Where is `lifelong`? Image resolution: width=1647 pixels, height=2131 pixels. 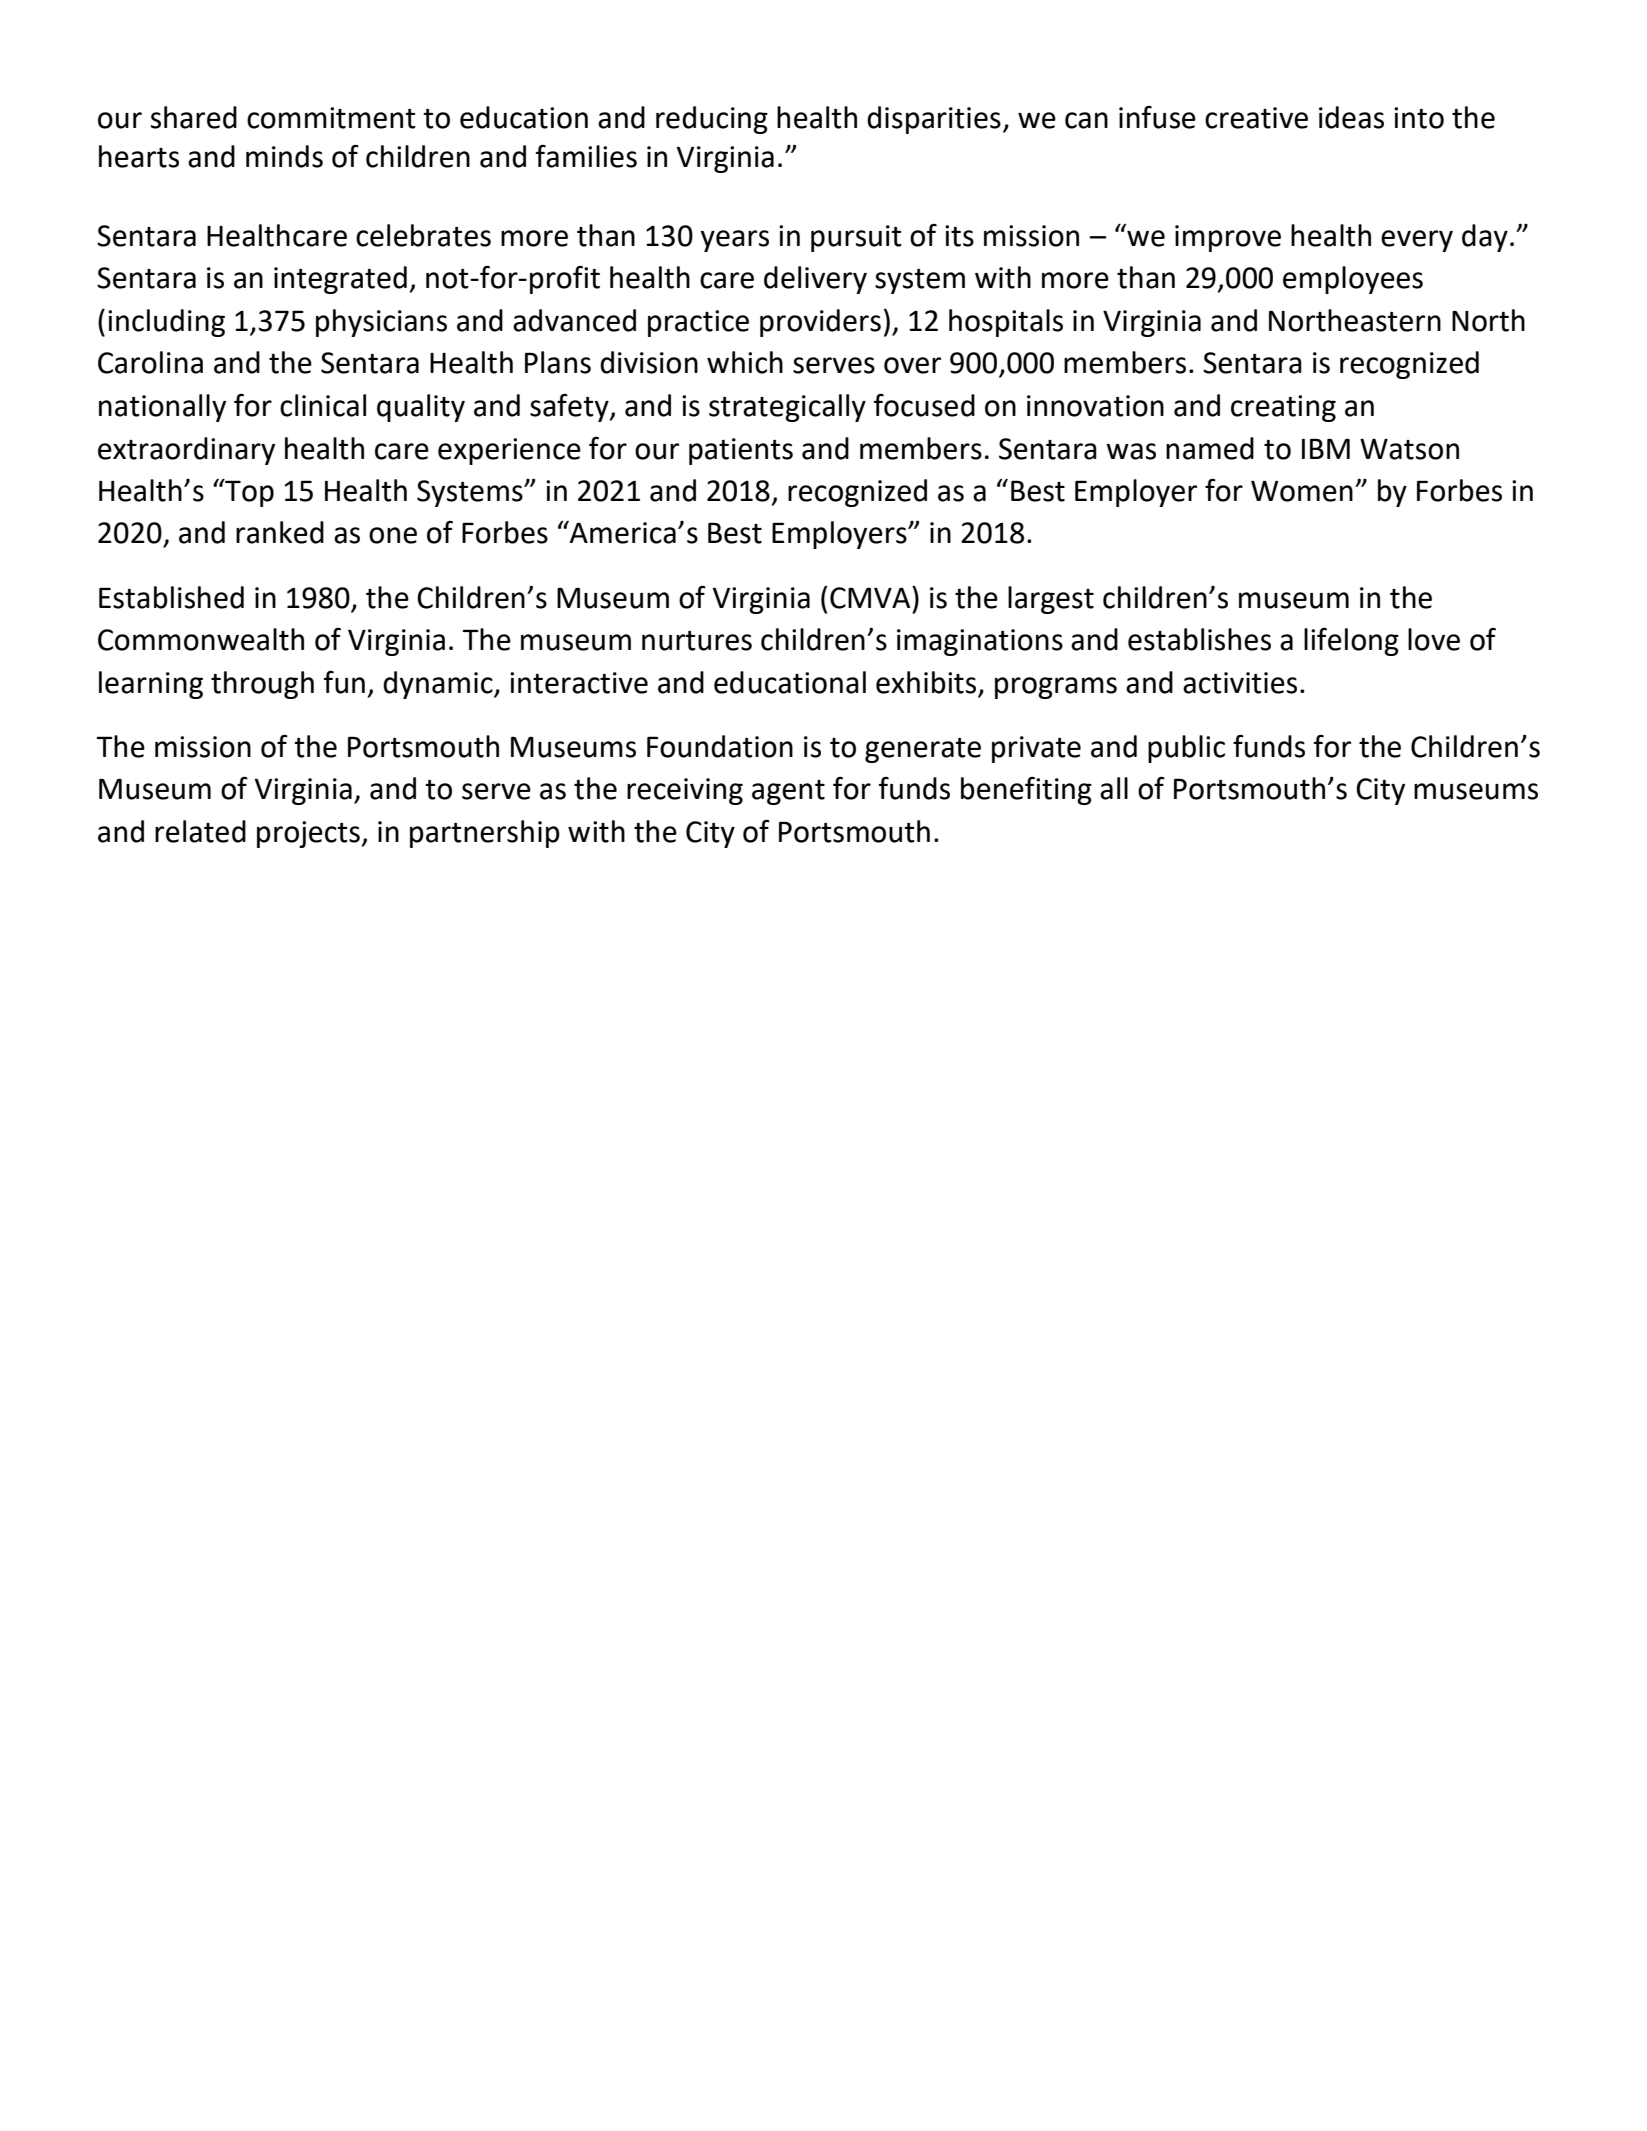 lifelong is located at coordinates (1351, 641).
